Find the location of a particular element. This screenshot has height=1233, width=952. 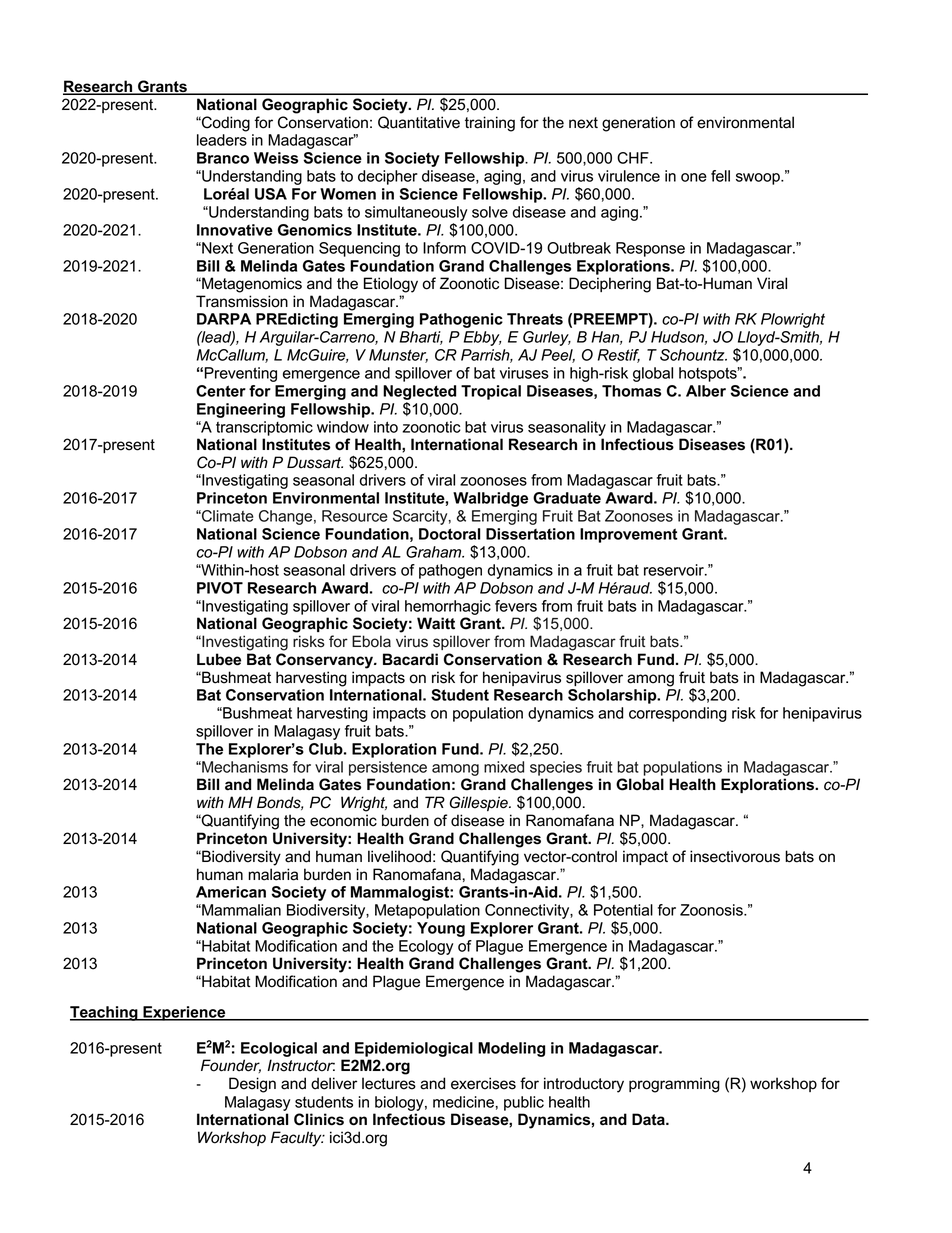

Branco is located at coordinates (223, 158).
